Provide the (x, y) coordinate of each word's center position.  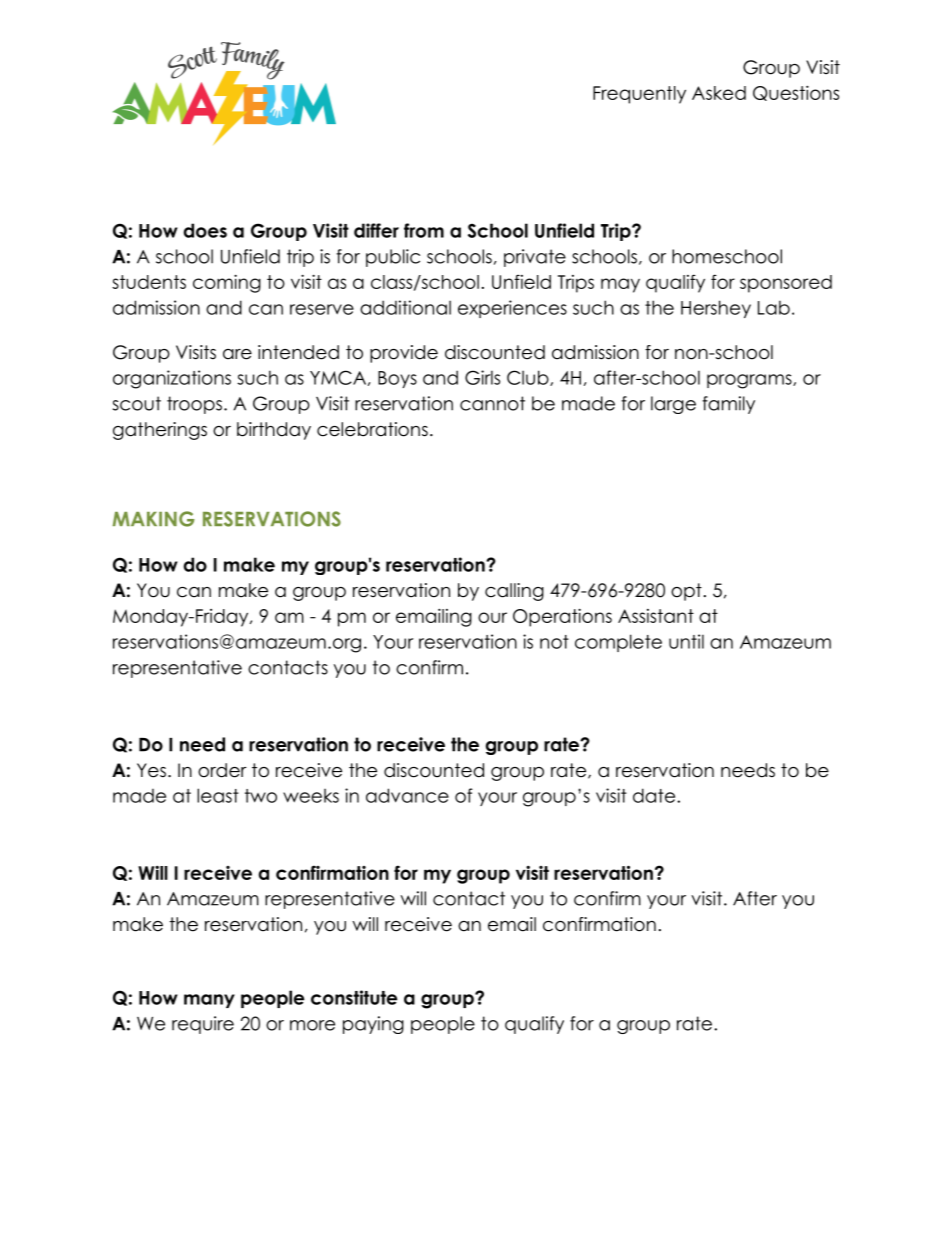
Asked (719, 93)
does (205, 230)
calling (514, 592)
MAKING (154, 519)
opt (686, 592)
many (209, 1001)
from (424, 230)
